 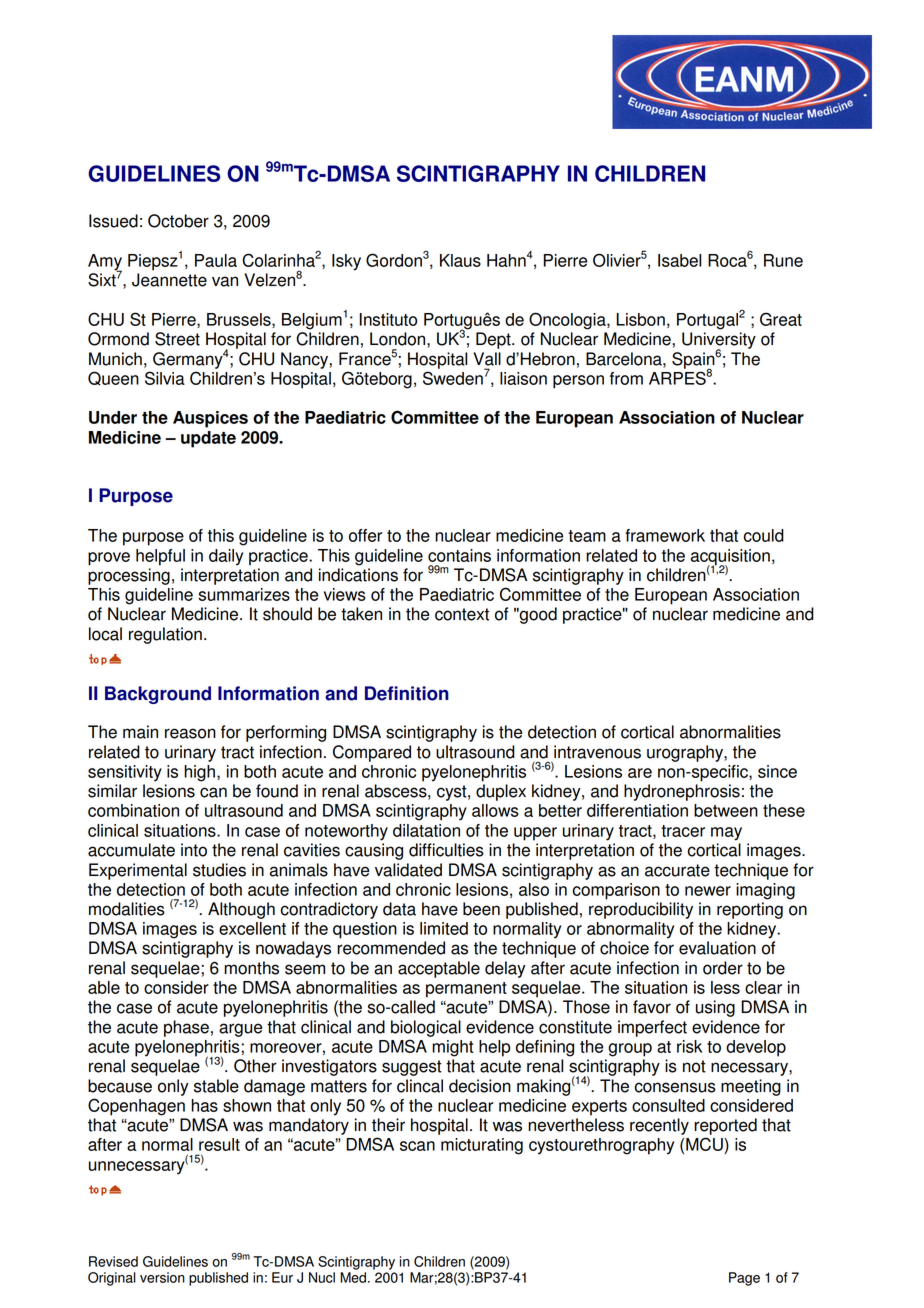 What do you see at coordinates (162, 1277) in the image?
I see `version` at bounding box center [162, 1277].
